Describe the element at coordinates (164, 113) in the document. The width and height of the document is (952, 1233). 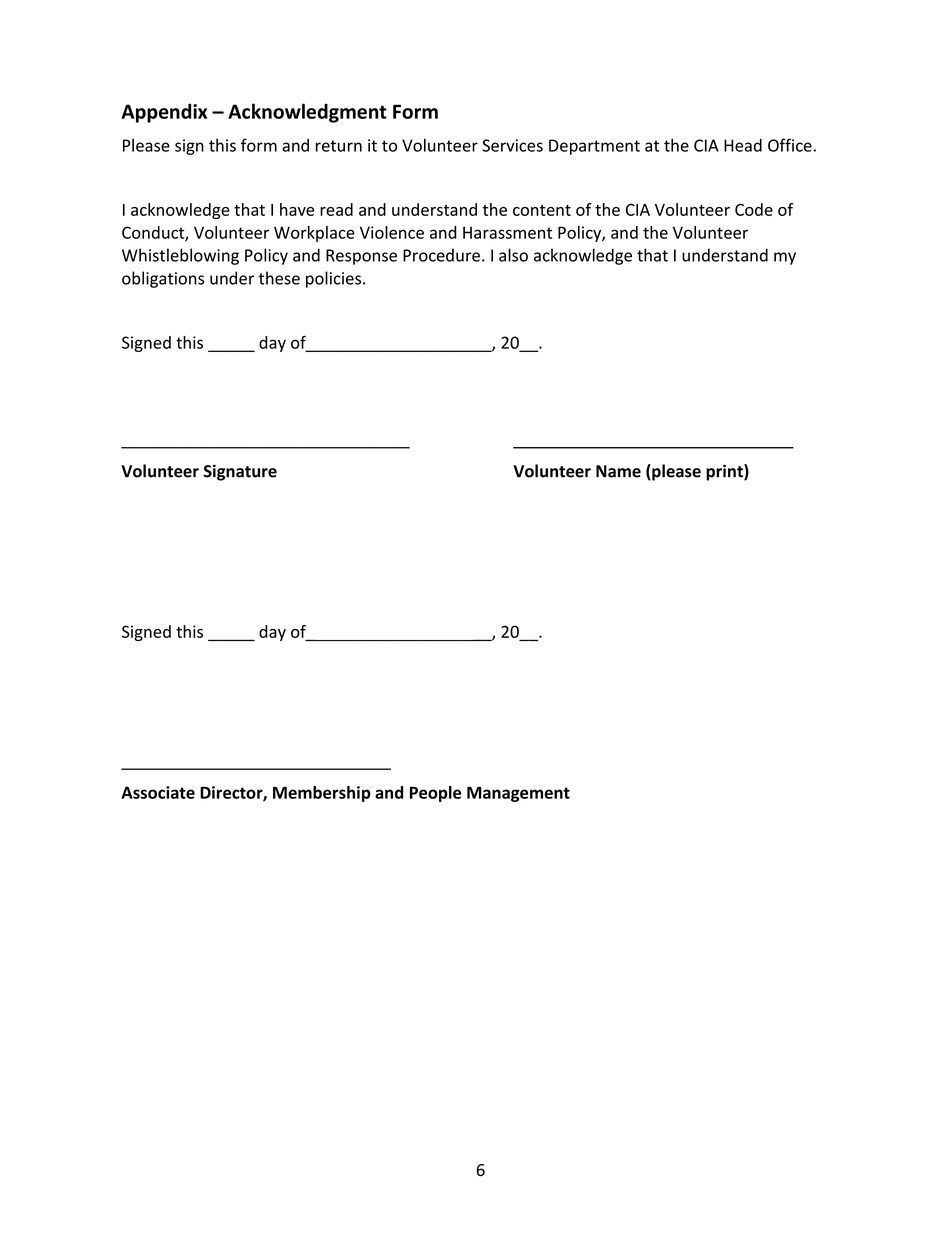
I see `Appendix` at that location.
